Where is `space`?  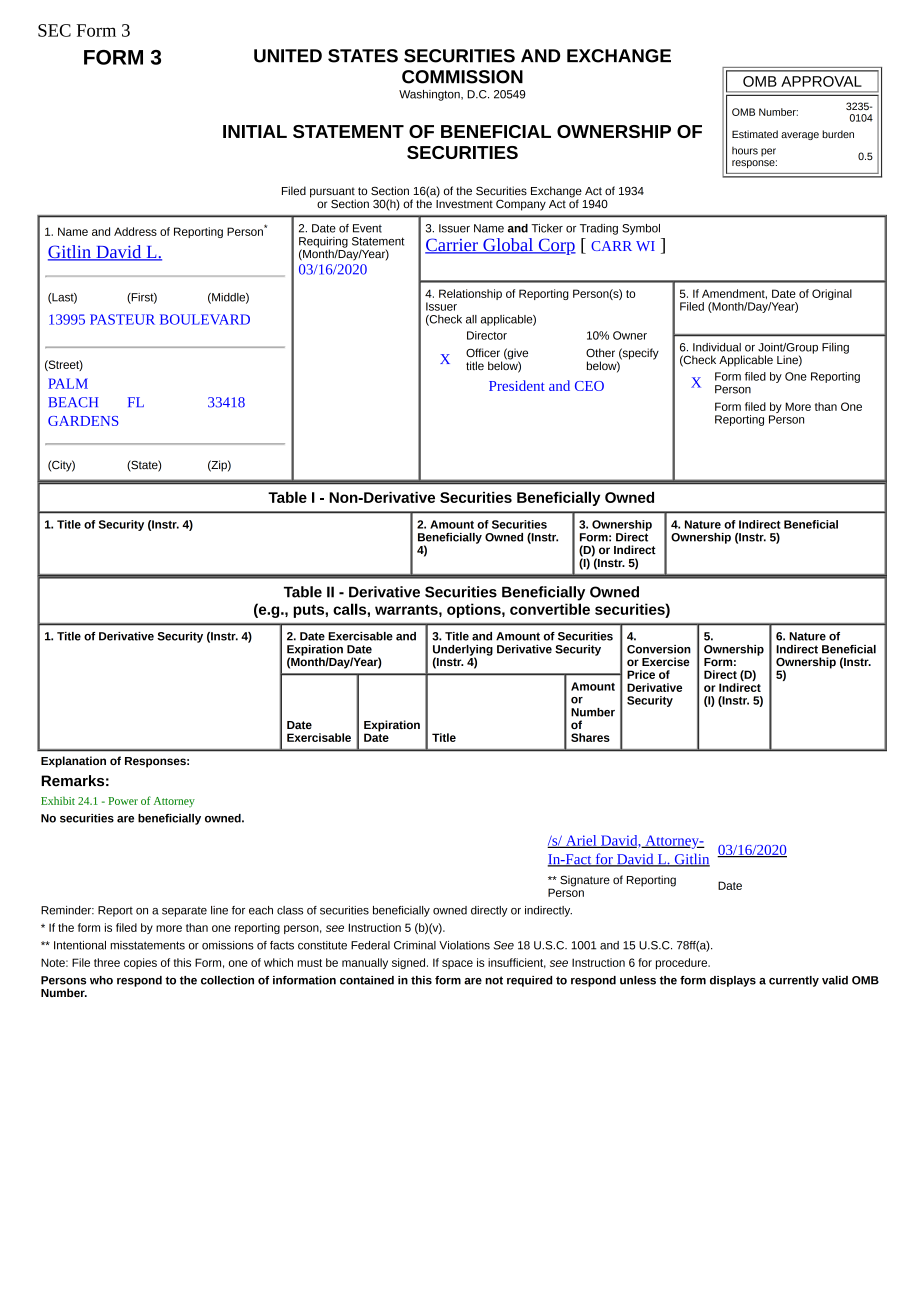
space is located at coordinates (457, 964).
